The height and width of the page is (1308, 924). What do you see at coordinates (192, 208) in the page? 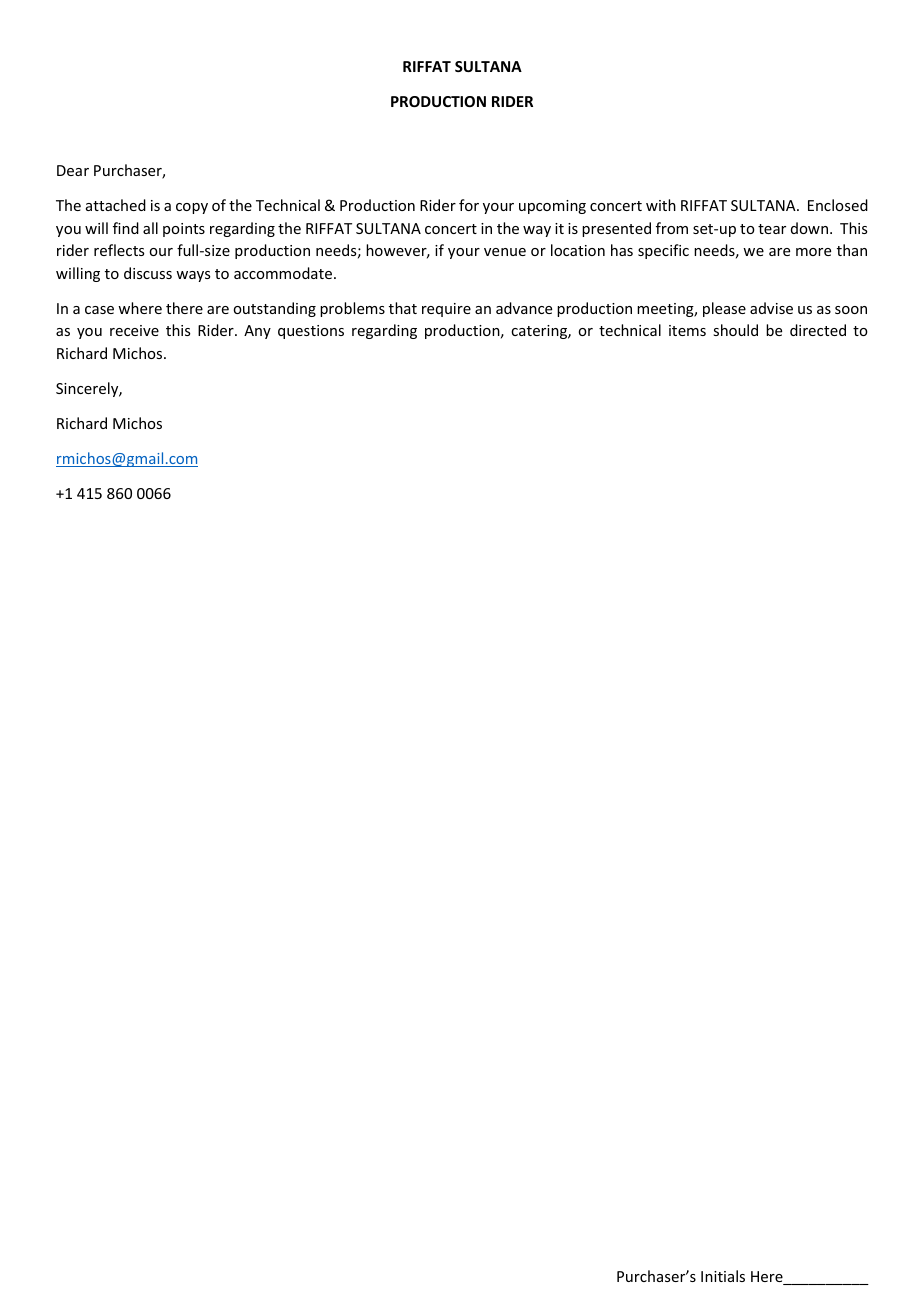
I see `copy` at bounding box center [192, 208].
